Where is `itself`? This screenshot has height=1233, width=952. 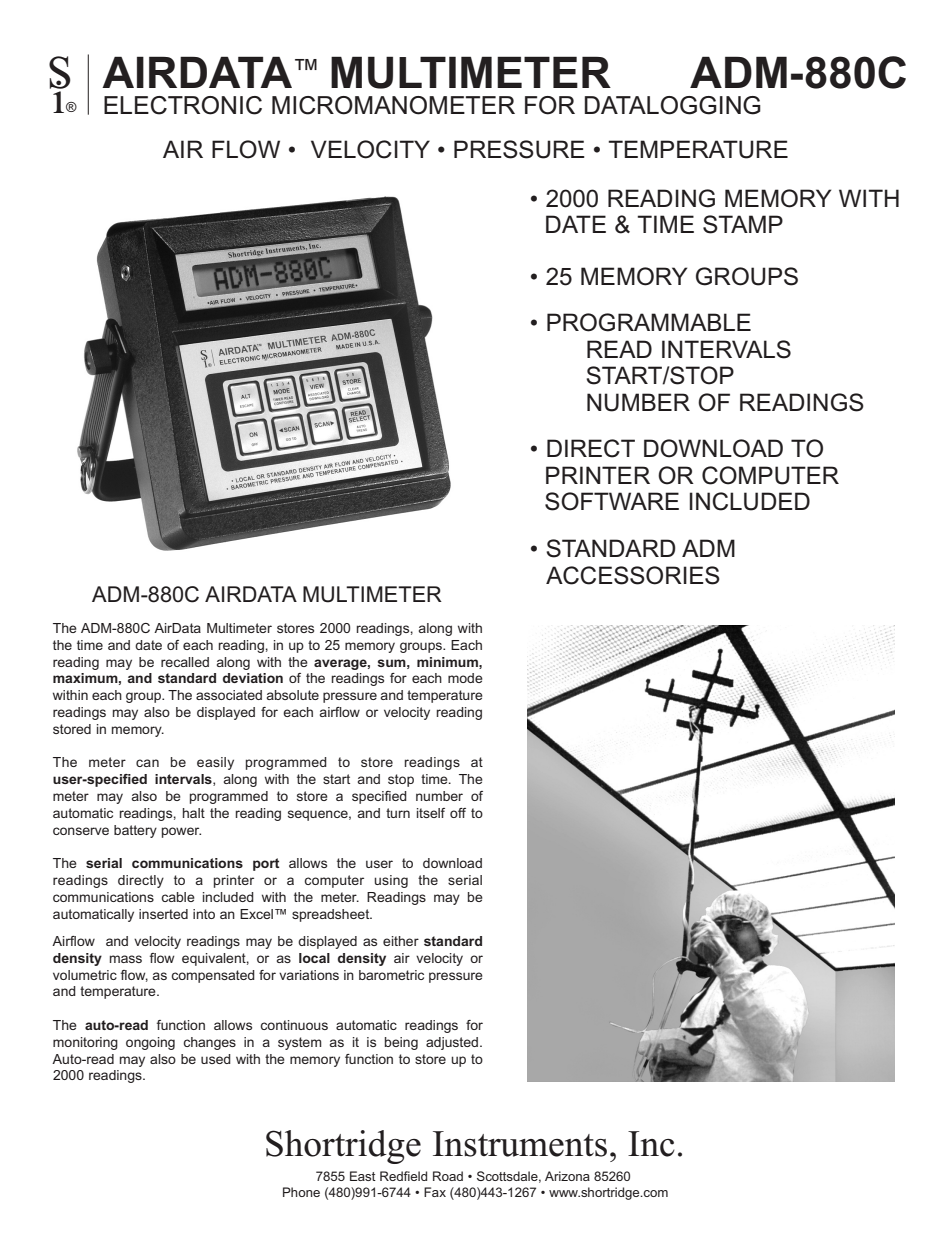 itself is located at coordinates (431, 813).
